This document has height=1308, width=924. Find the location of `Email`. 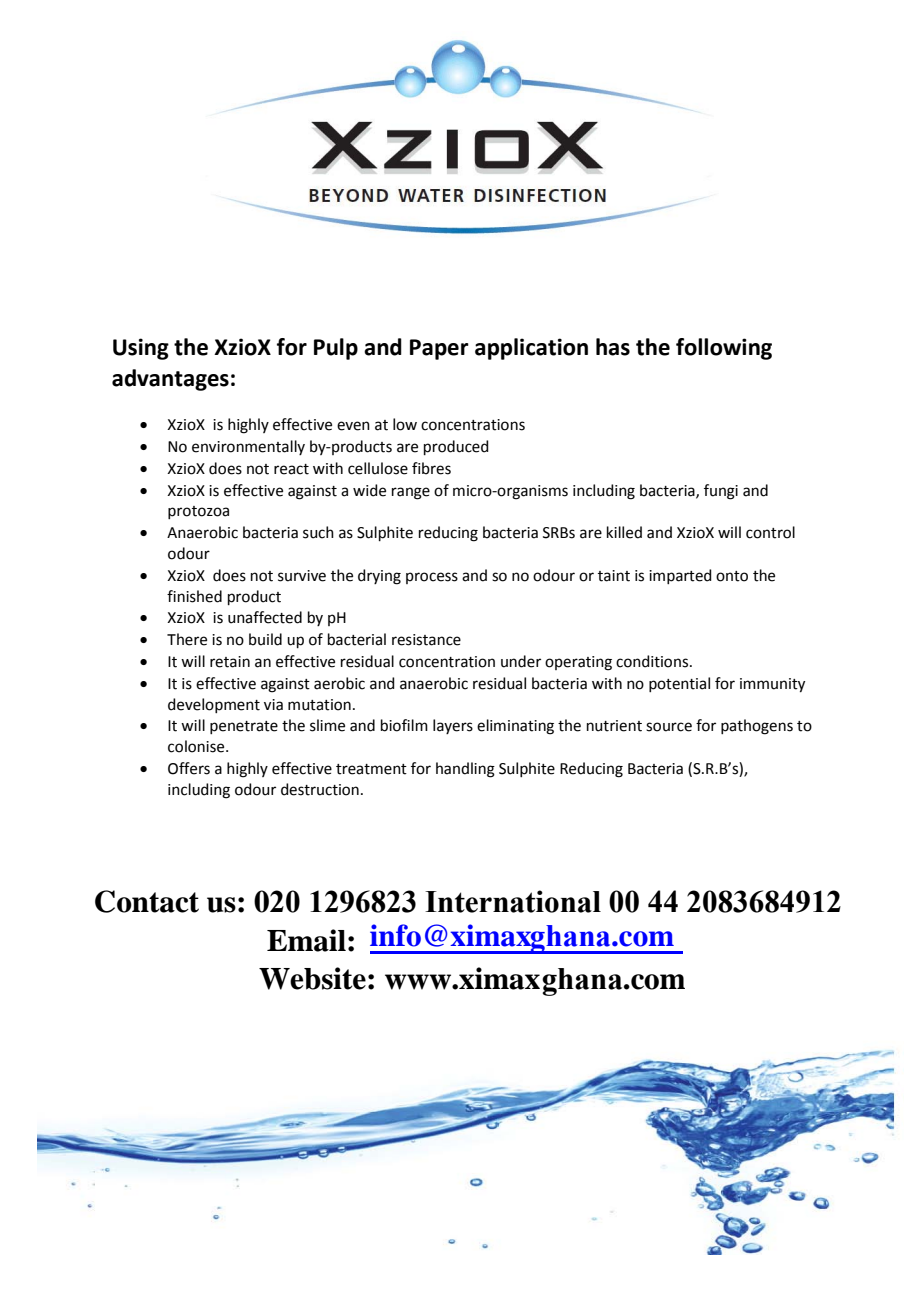

Email is located at coordinates (306, 940).
